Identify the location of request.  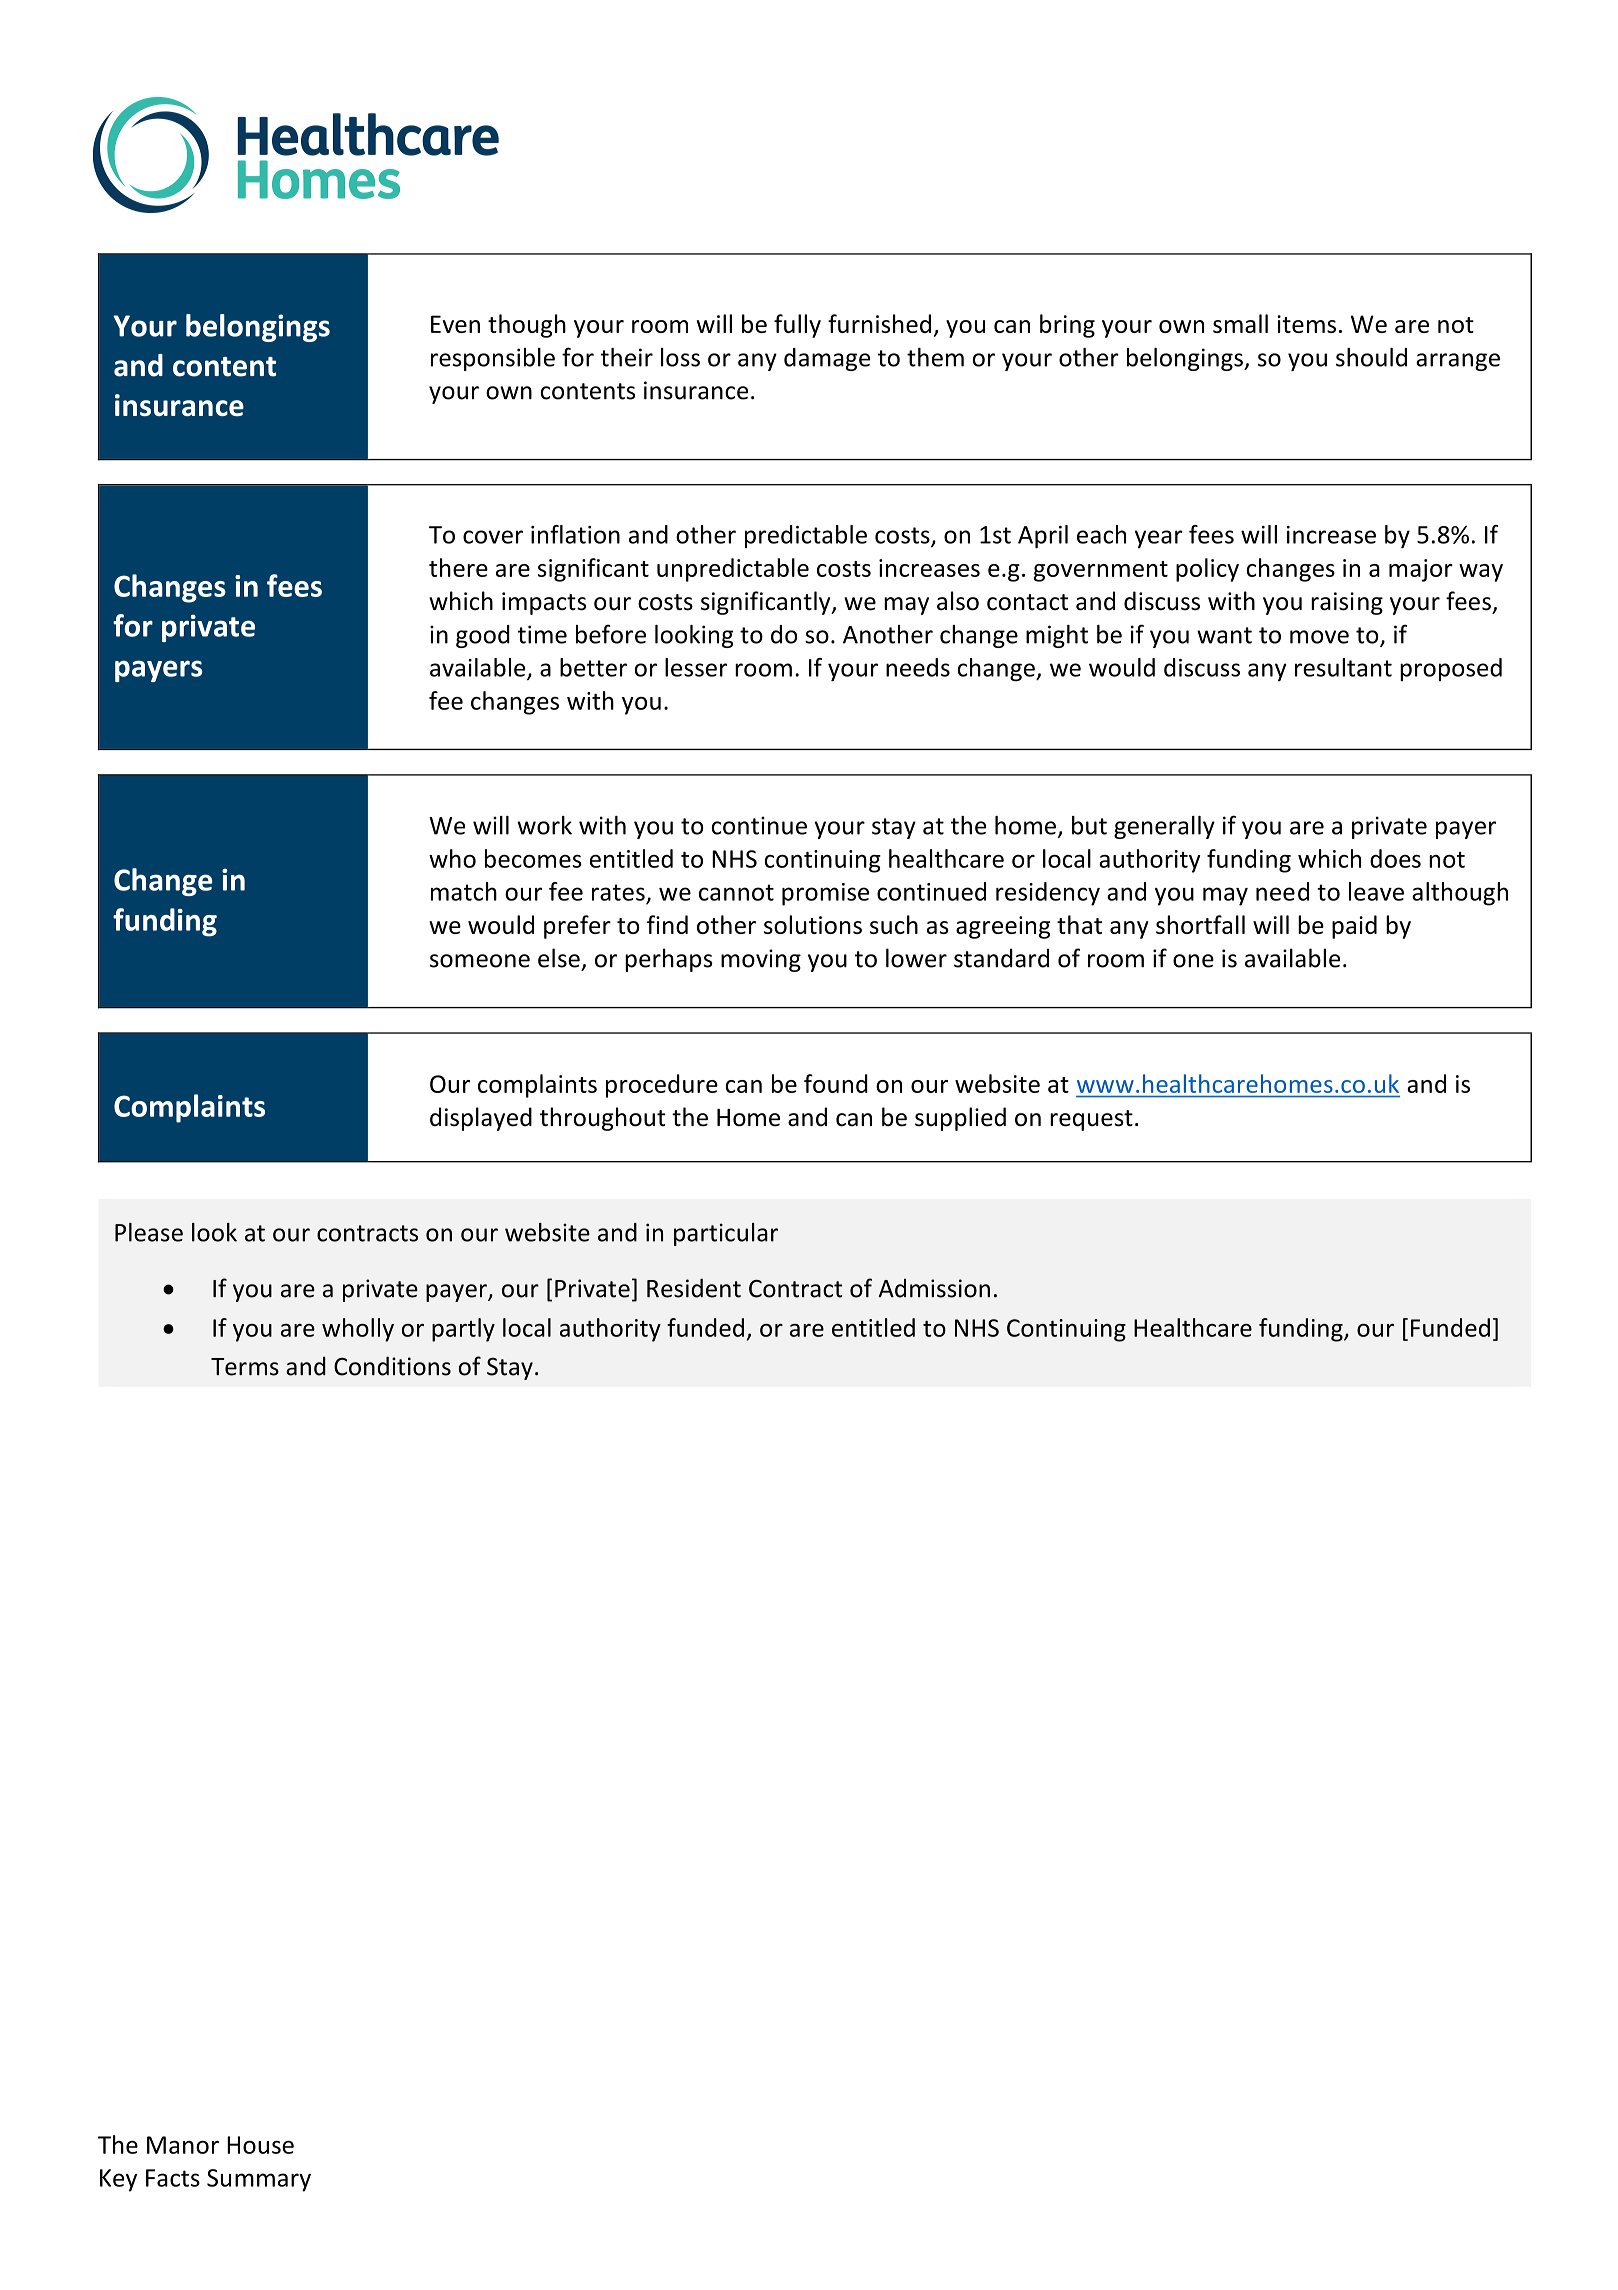
(1091, 1120).
